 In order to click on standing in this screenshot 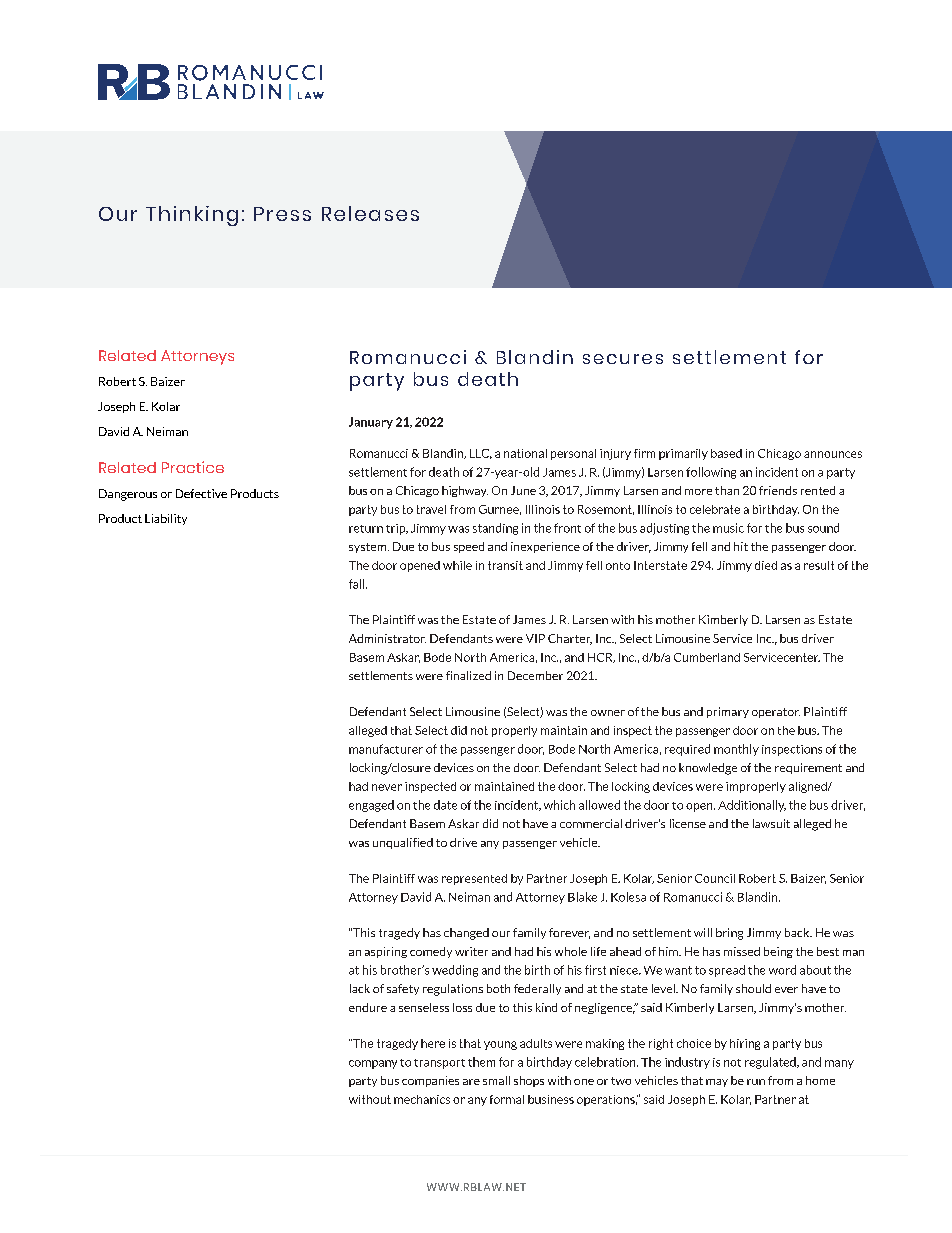, I will do `click(495, 529)`.
